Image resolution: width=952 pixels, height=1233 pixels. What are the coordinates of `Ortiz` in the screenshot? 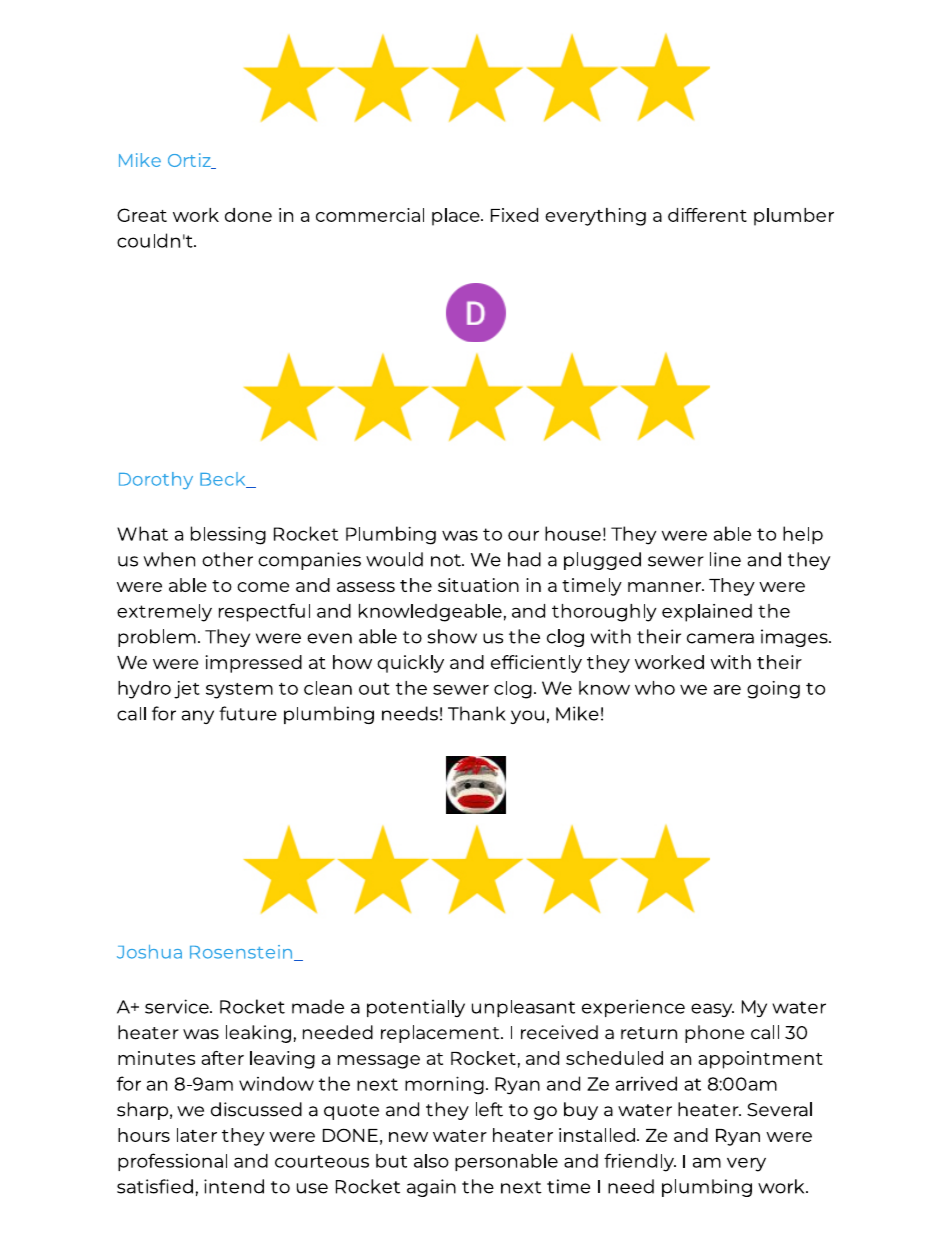 It's located at (190, 161).
